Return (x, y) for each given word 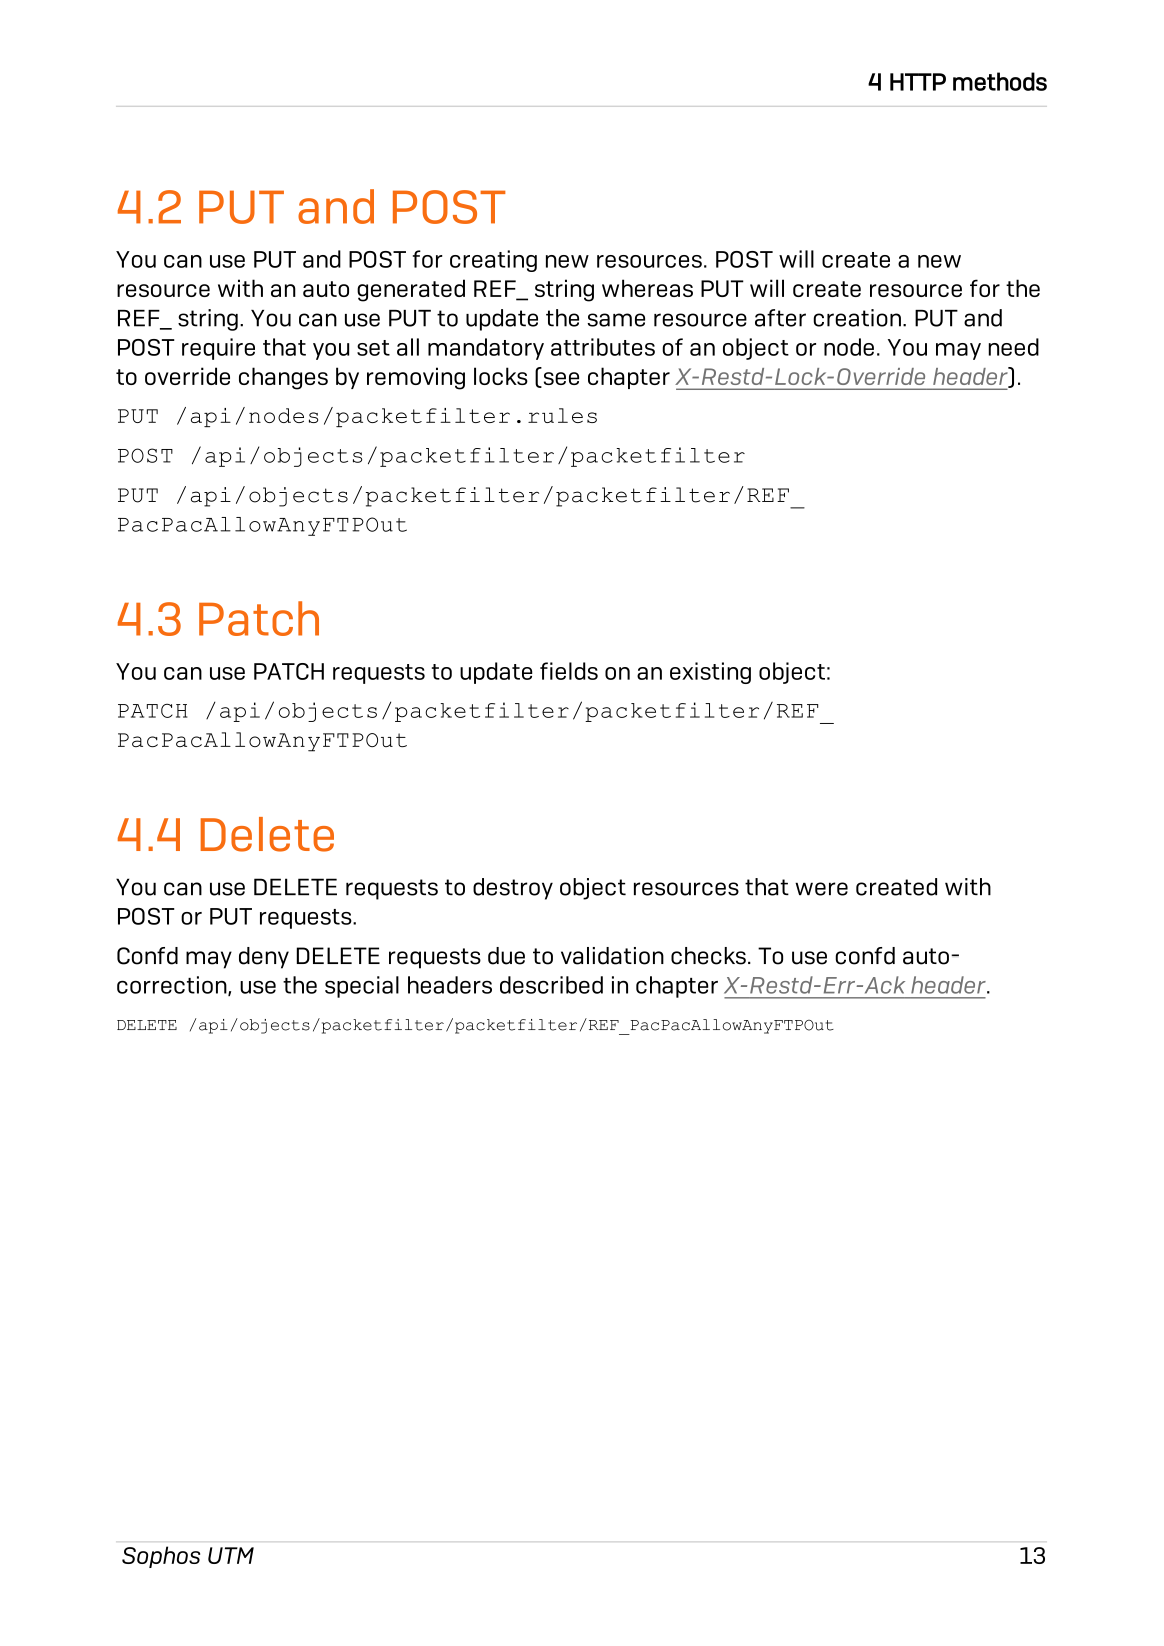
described (551, 985)
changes (283, 378)
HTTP (918, 82)
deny (264, 958)
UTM (231, 1555)
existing (710, 673)
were (821, 889)
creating (493, 261)
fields (569, 671)
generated (411, 290)
